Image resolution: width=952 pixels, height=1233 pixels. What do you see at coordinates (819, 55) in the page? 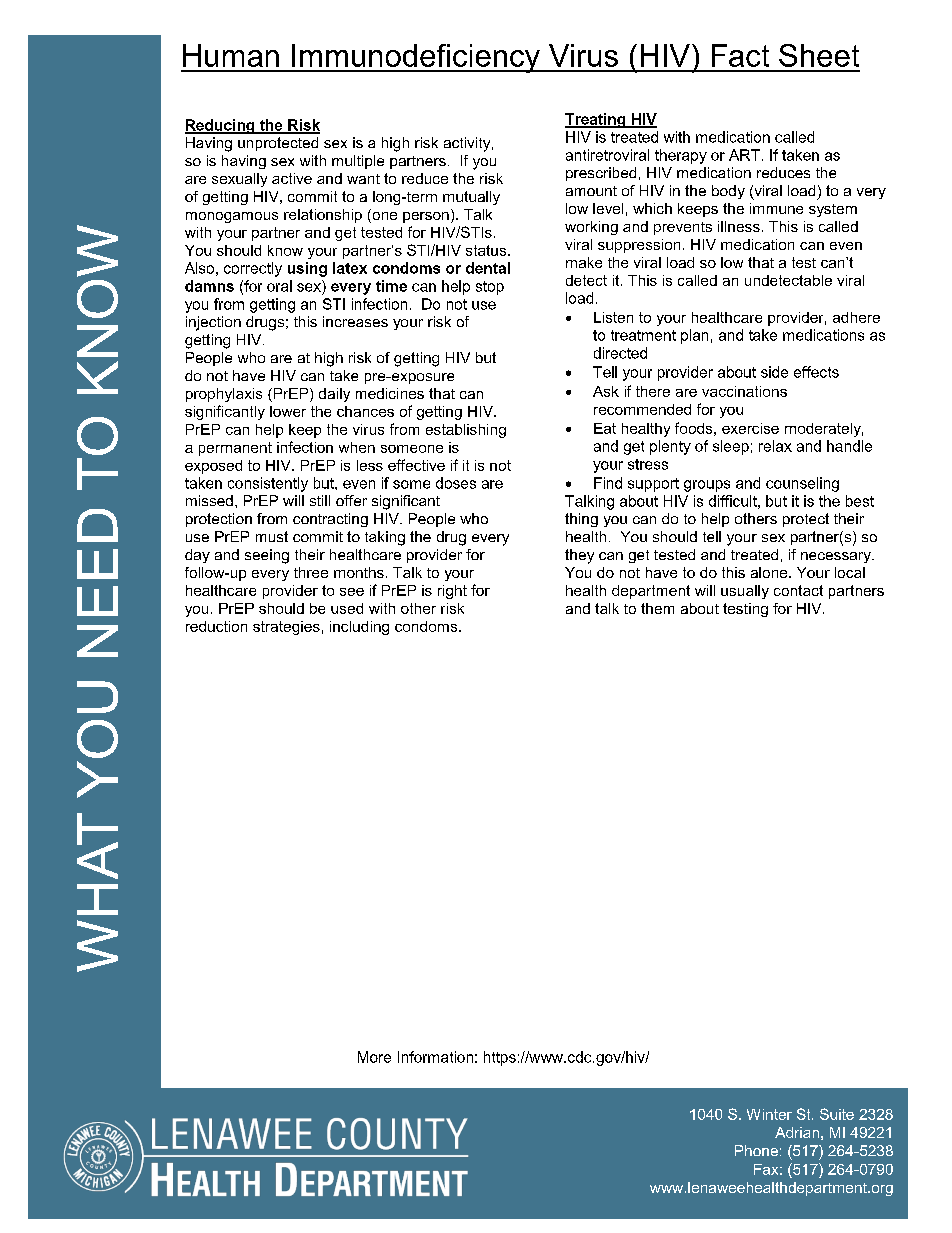
I see `Sheet` at bounding box center [819, 55].
